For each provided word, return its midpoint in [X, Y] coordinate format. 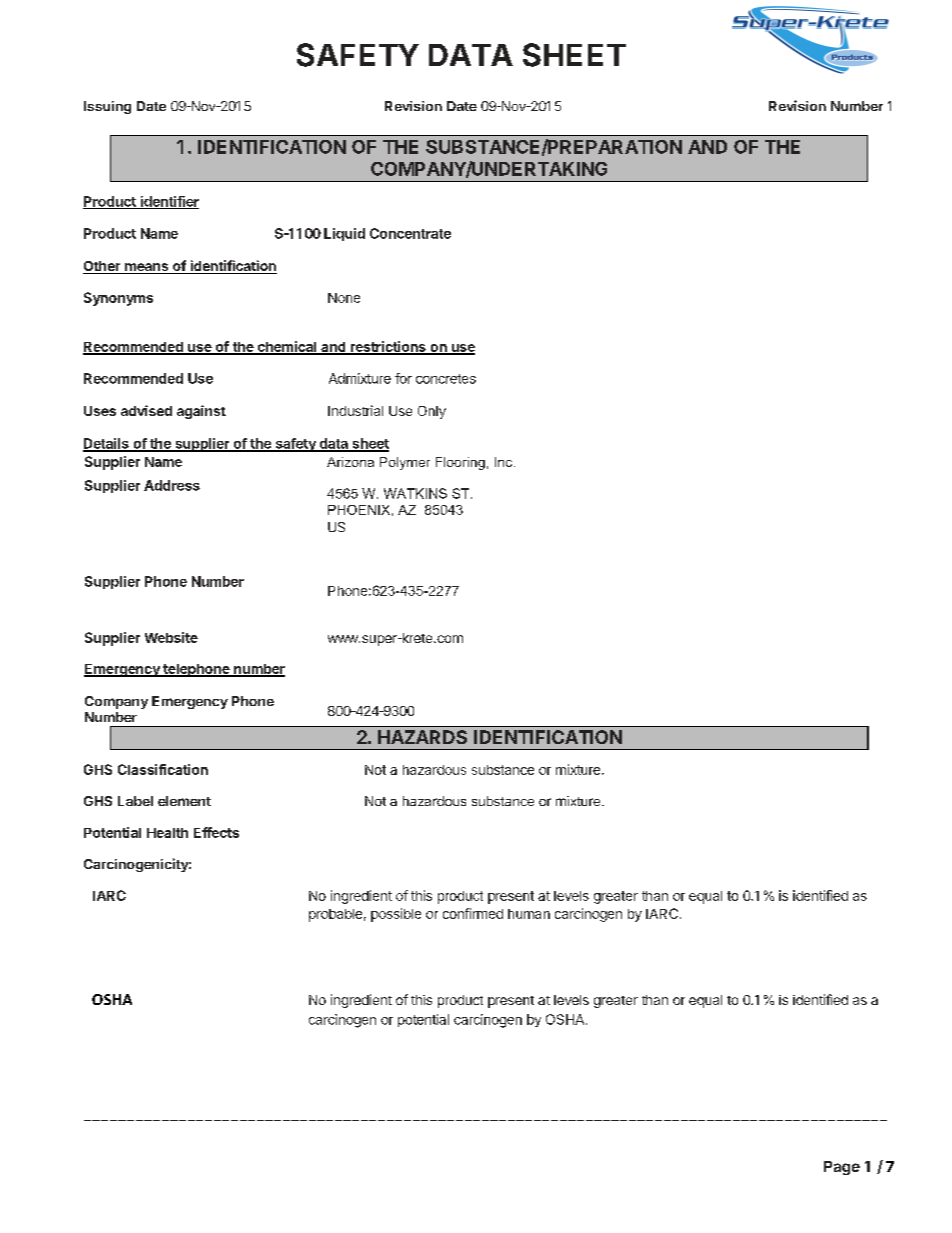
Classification [163, 769]
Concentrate [410, 233]
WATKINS [415, 493]
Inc [505, 462]
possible [396, 915]
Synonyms [118, 299]
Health [167, 833]
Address [172, 485]
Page [842, 1168]
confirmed [473, 913]
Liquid [344, 234]
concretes [446, 379]
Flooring [460, 463]
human [529, 914]
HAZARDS [422, 737]
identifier [168, 202]
